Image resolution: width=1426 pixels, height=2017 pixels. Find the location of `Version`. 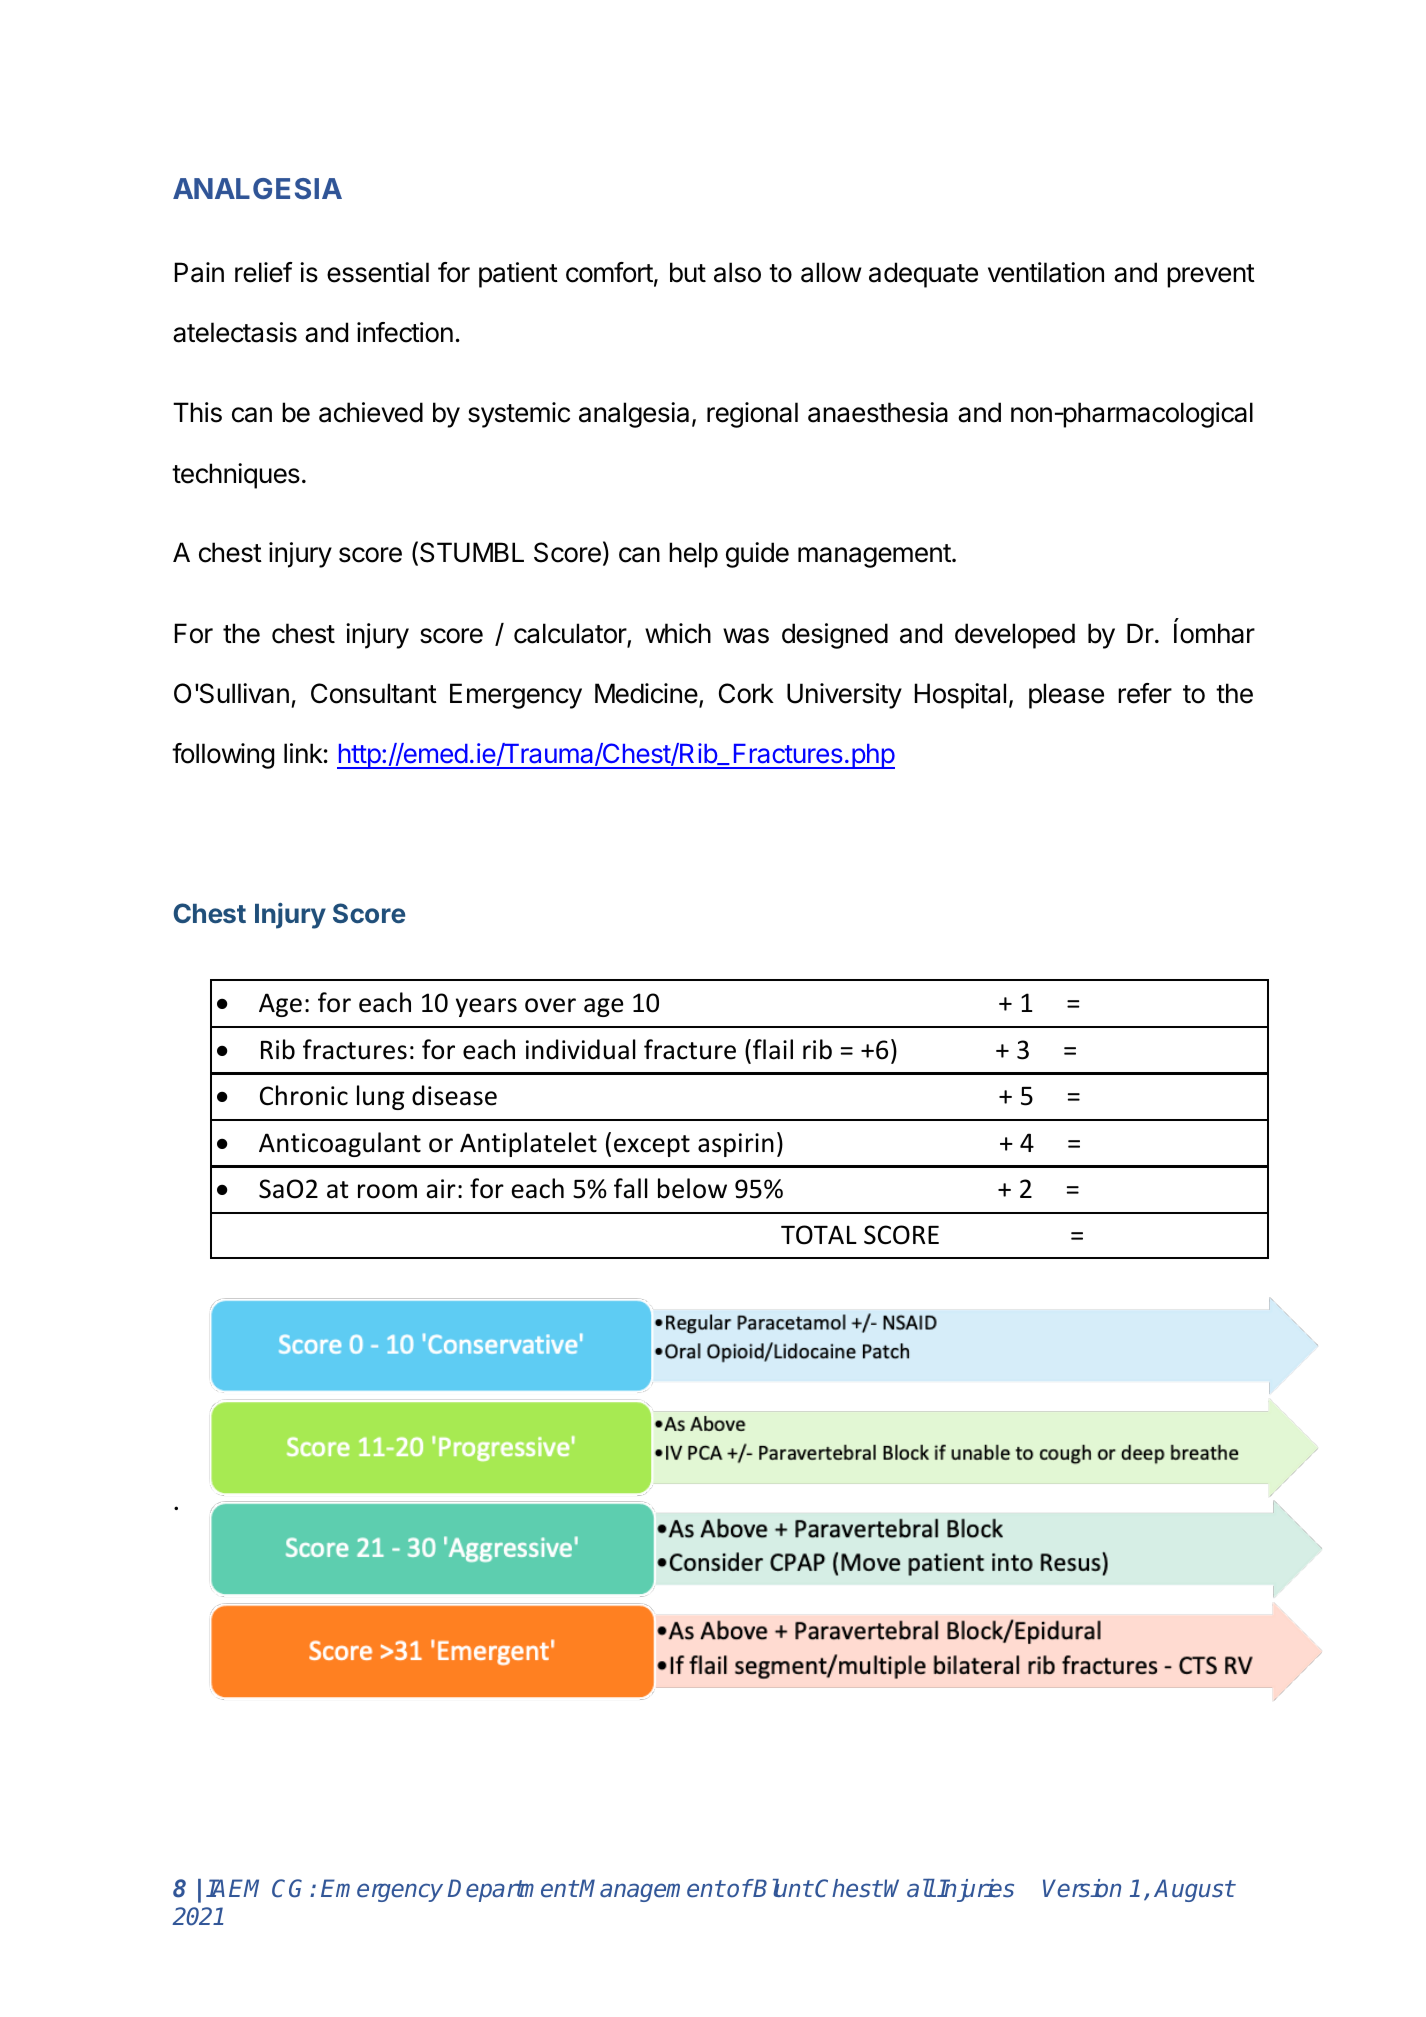

Version is located at coordinates (1082, 1888).
